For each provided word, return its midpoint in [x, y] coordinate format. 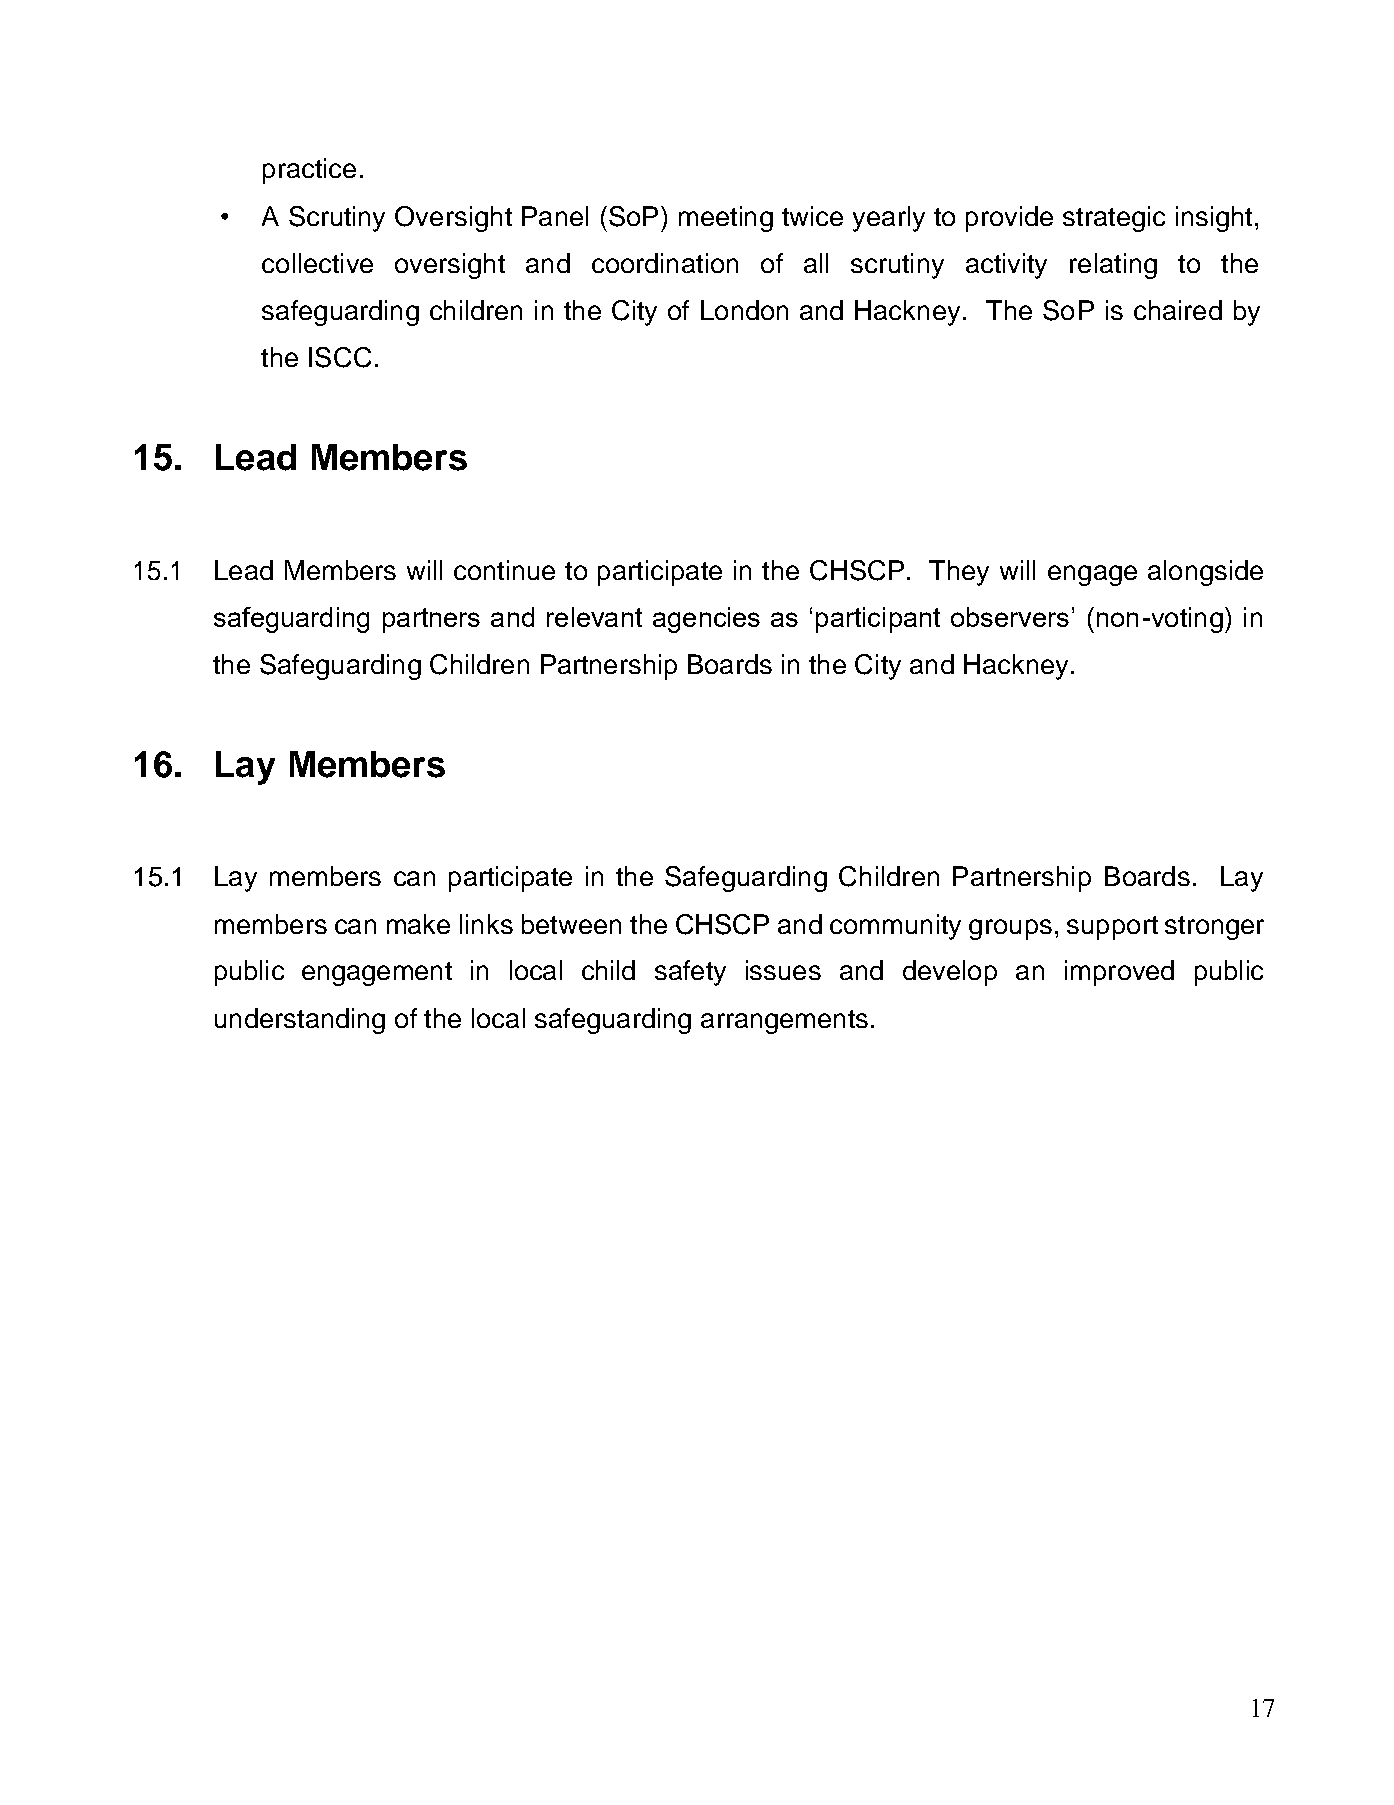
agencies [706, 620]
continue [504, 570]
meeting [726, 219]
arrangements [784, 1022]
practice [309, 171]
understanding [300, 1021]
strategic [1114, 219]
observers [1010, 617]
